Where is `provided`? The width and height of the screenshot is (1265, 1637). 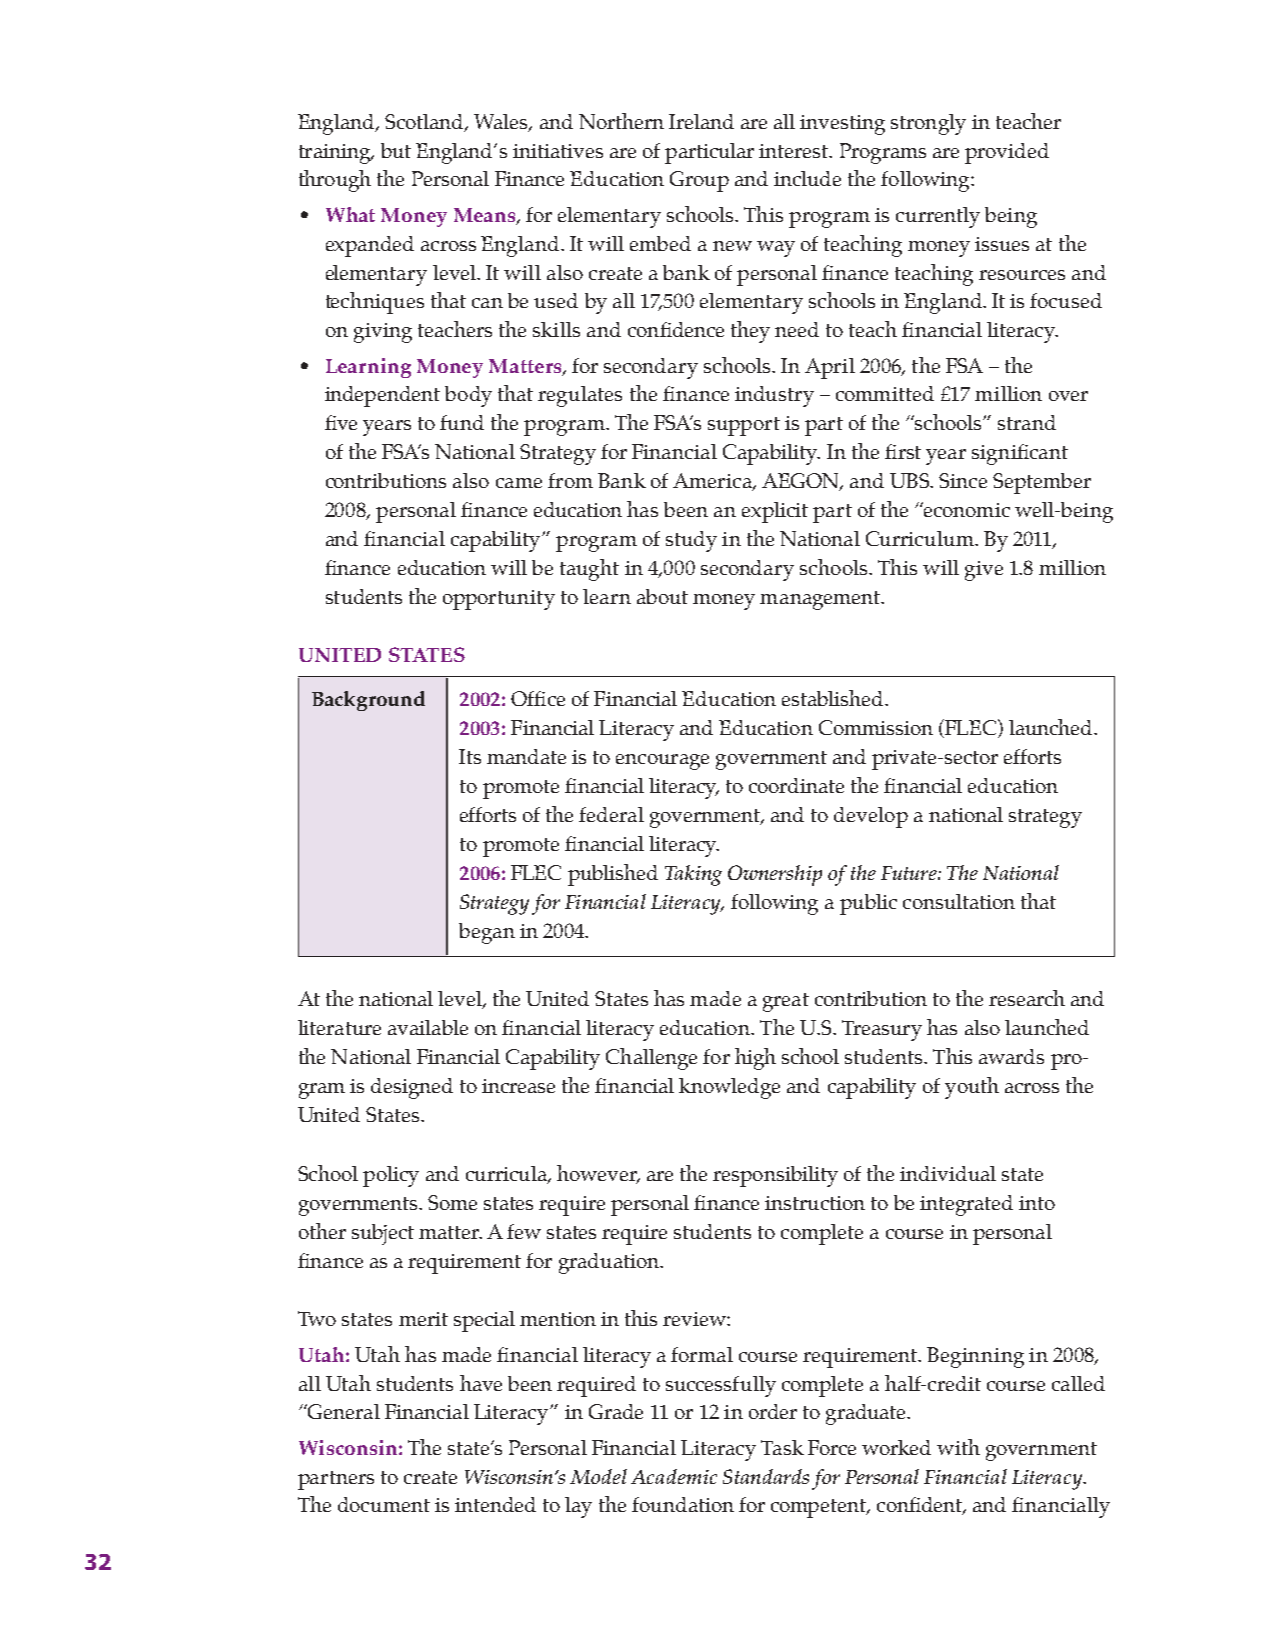 provided is located at coordinates (1007, 153).
